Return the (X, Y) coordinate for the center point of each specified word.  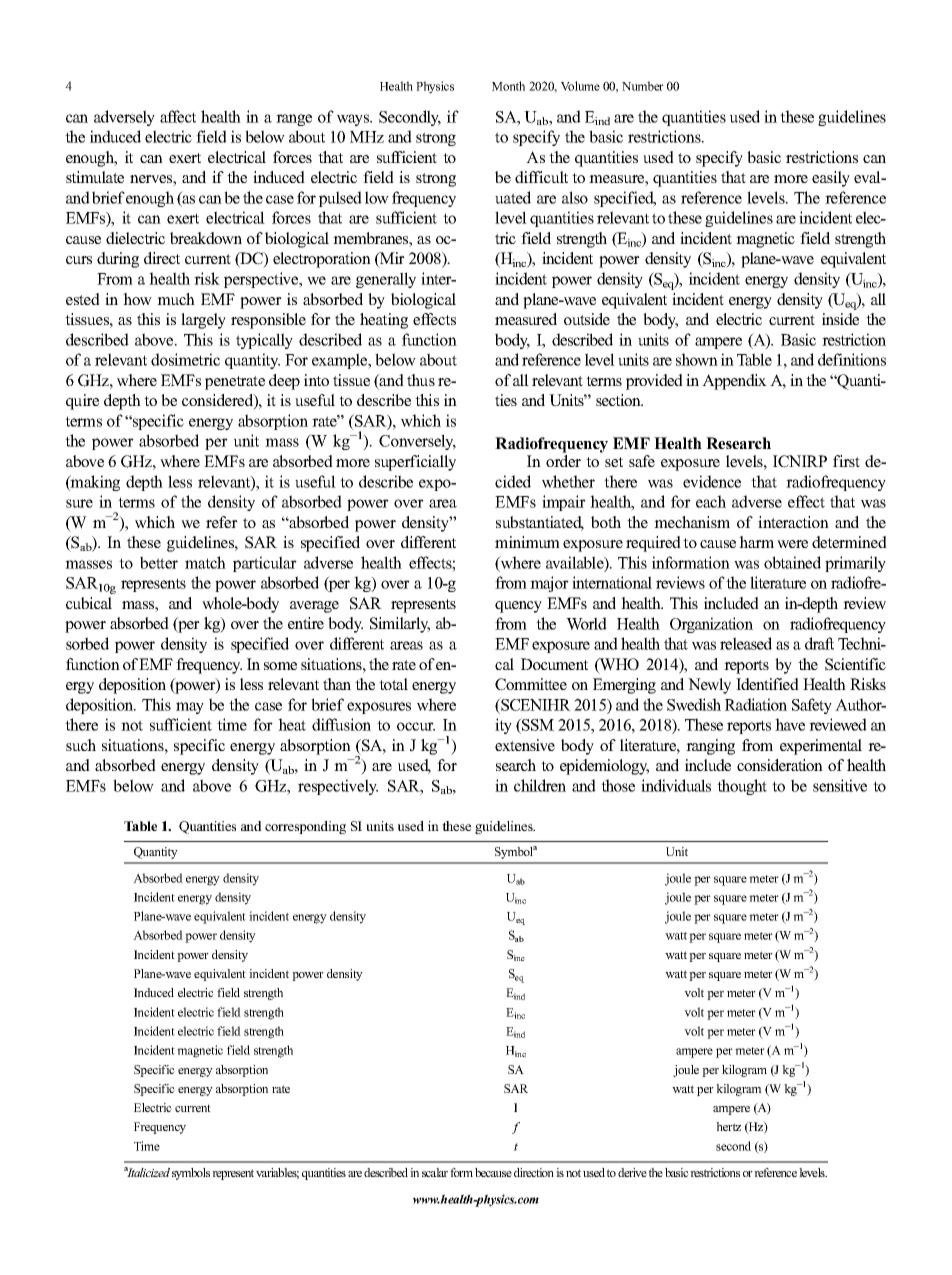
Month (508, 86)
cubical (89, 603)
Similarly (400, 625)
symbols (191, 1174)
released (746, 643)
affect (178, 116)
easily (831, 179)
